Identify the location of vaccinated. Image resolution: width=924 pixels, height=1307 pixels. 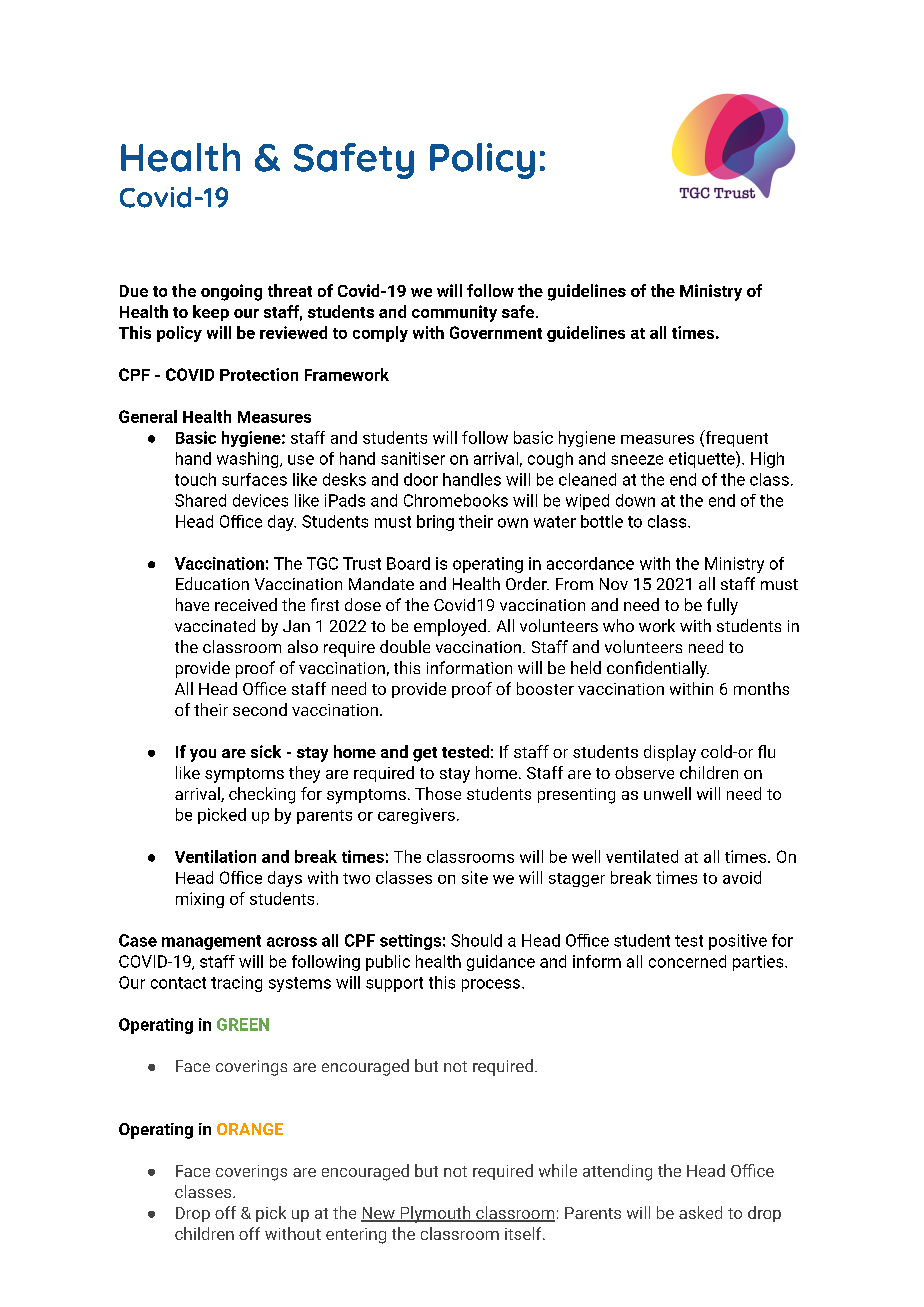
(215, 625).
